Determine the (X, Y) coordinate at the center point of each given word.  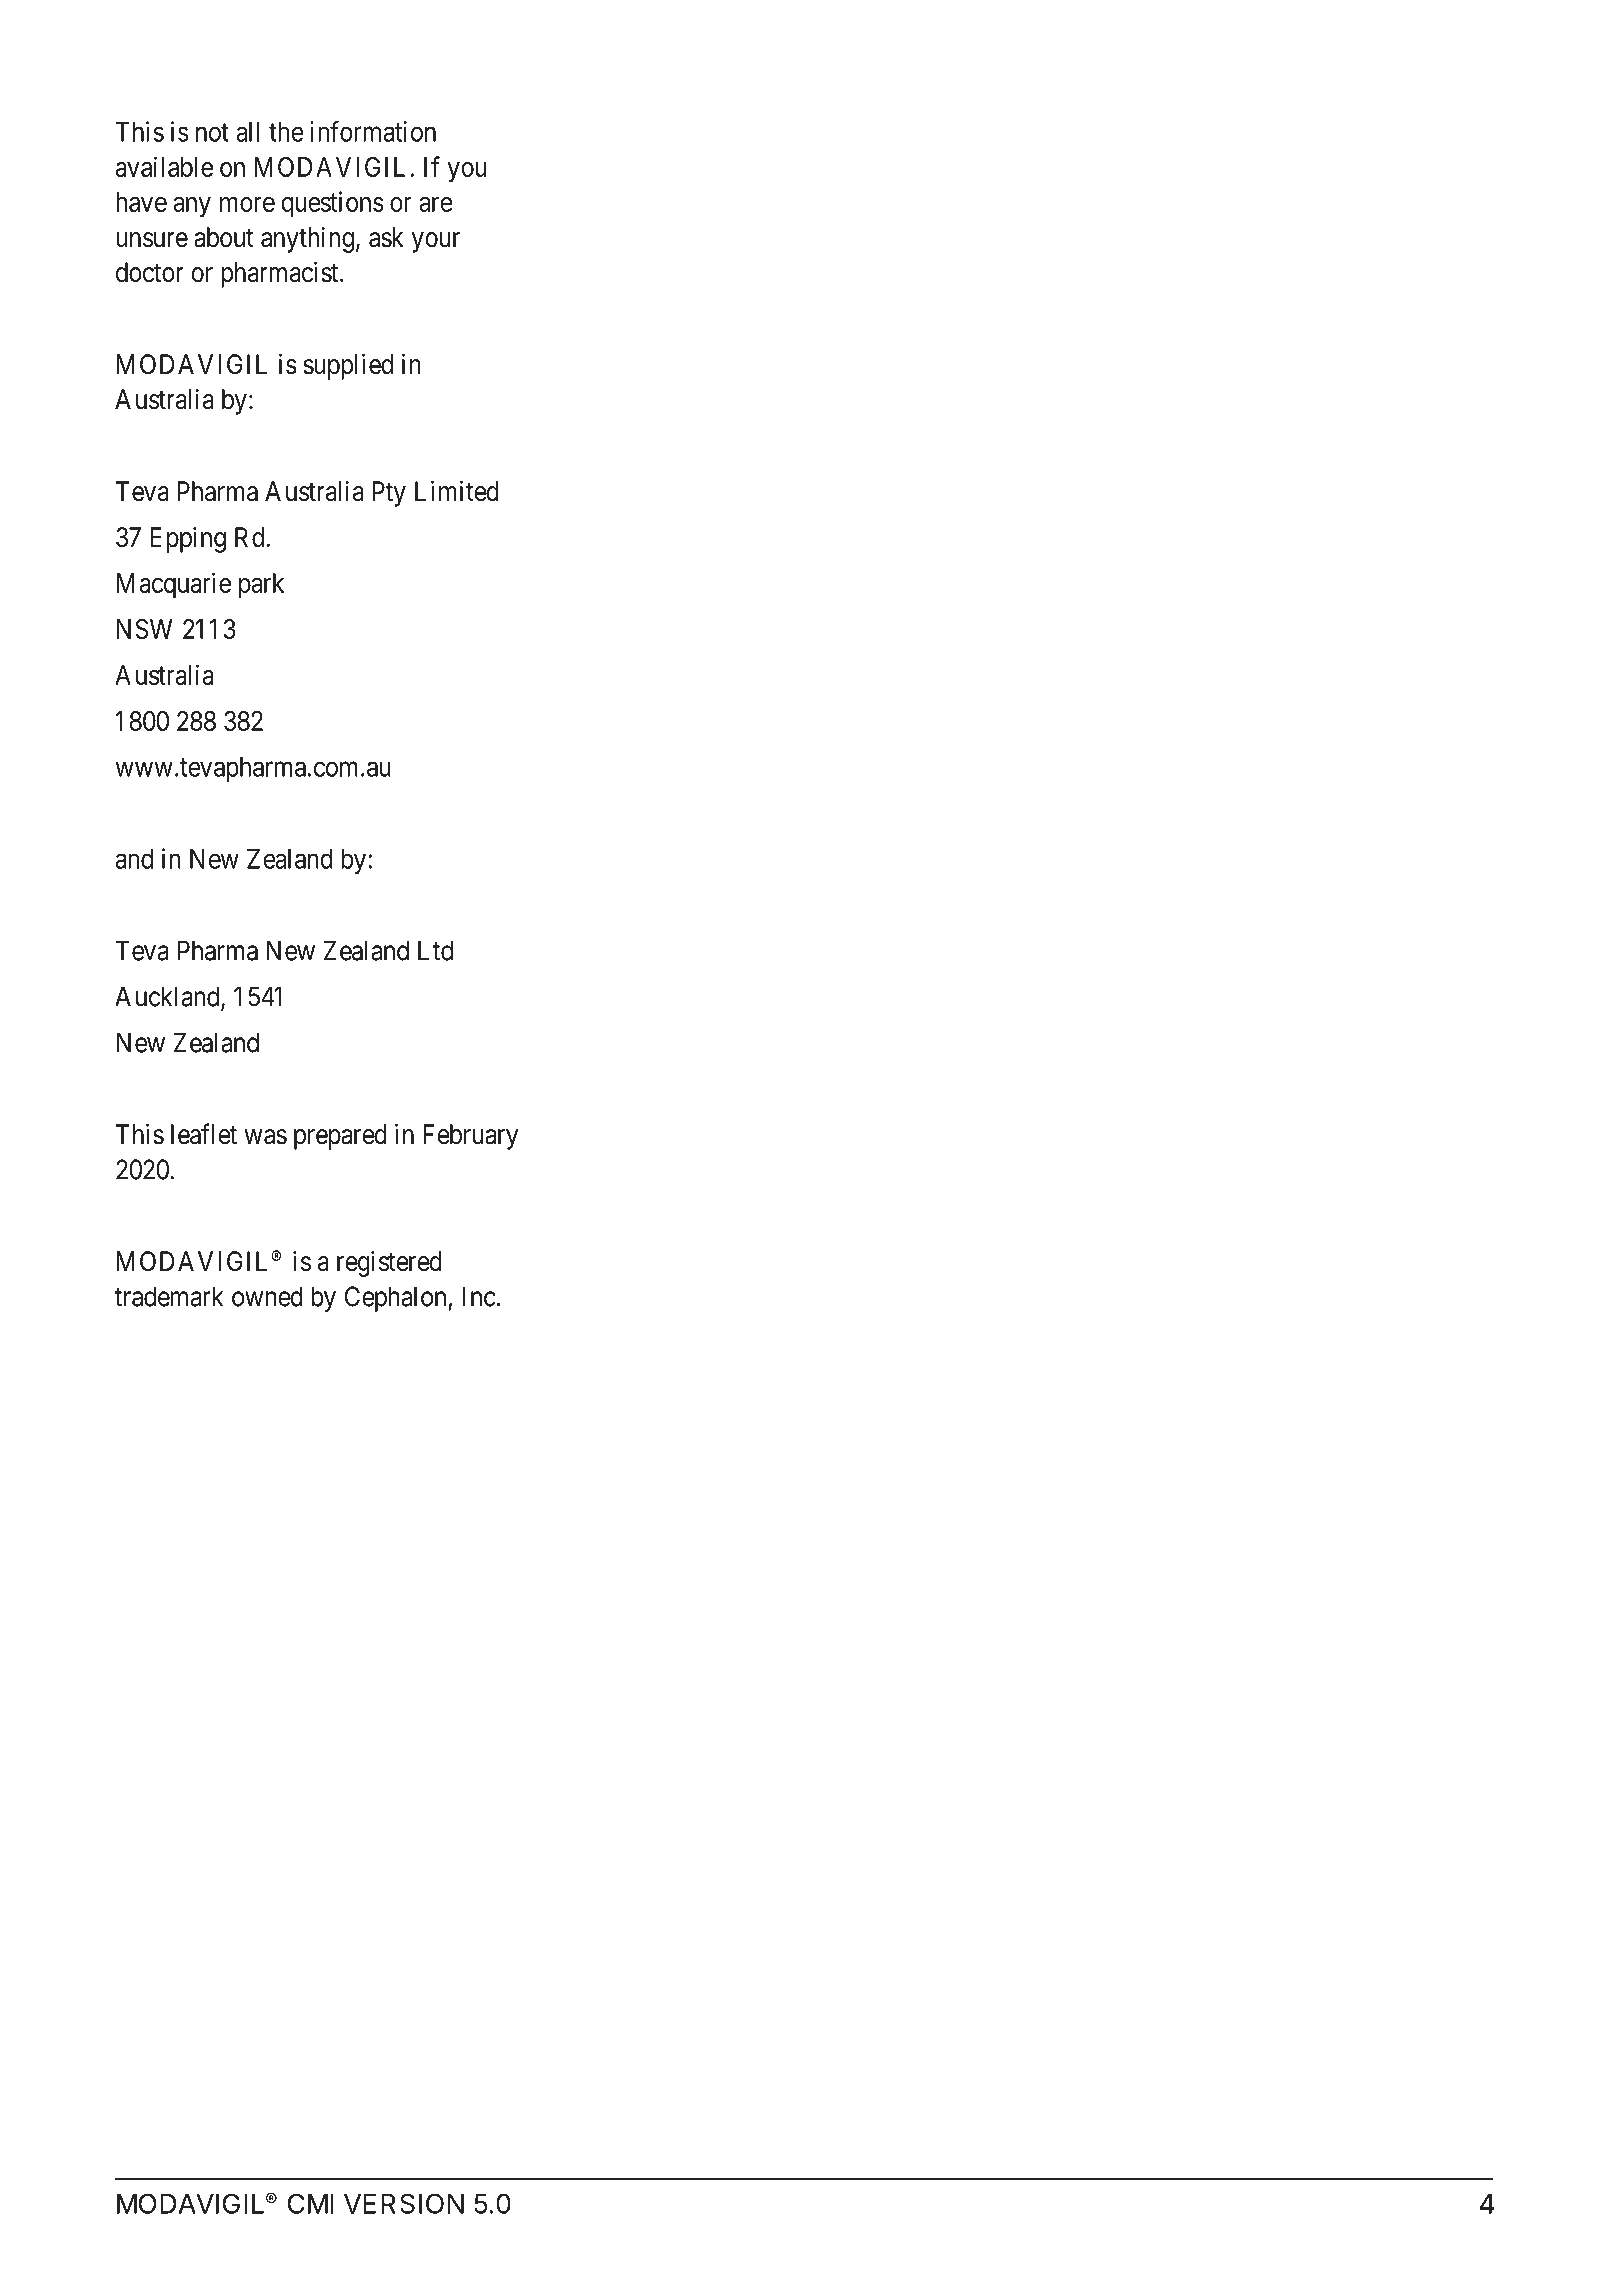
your (436, 242)
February (470, 1137)
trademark (169, 1296)
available (164, 166)
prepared (340, 1137)
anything (309, 240)
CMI (310, 2203)
